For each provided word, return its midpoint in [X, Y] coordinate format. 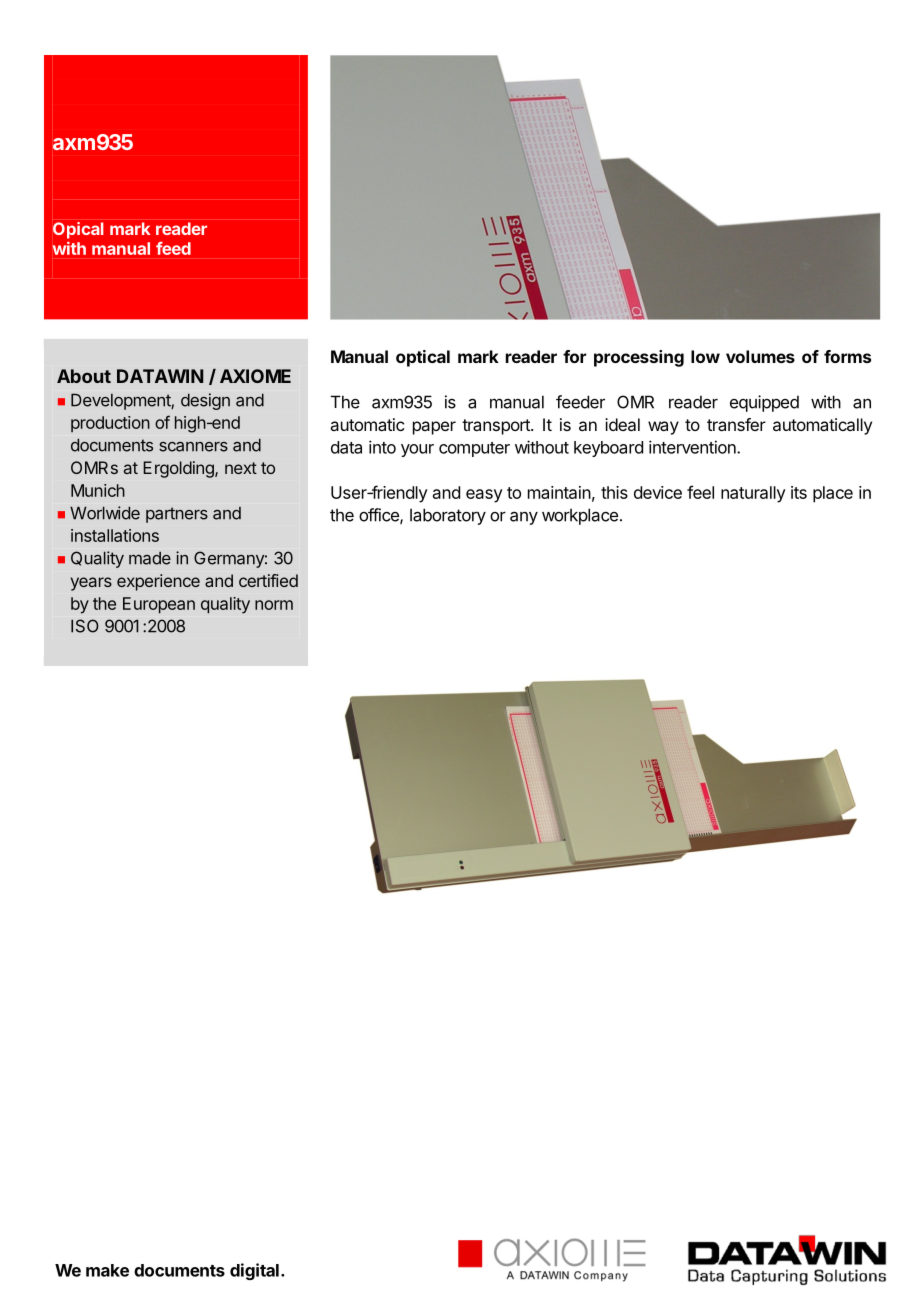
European [159, 605]
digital [254, 1271]
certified [268, 580]
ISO [85, 626]
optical [423, 358]
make [107, 1270]
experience [158, 582]
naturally [753, 494]
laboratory [448, 516]
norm [274, 605]
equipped [764, 403]
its [799, 492]
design [205, 401]
